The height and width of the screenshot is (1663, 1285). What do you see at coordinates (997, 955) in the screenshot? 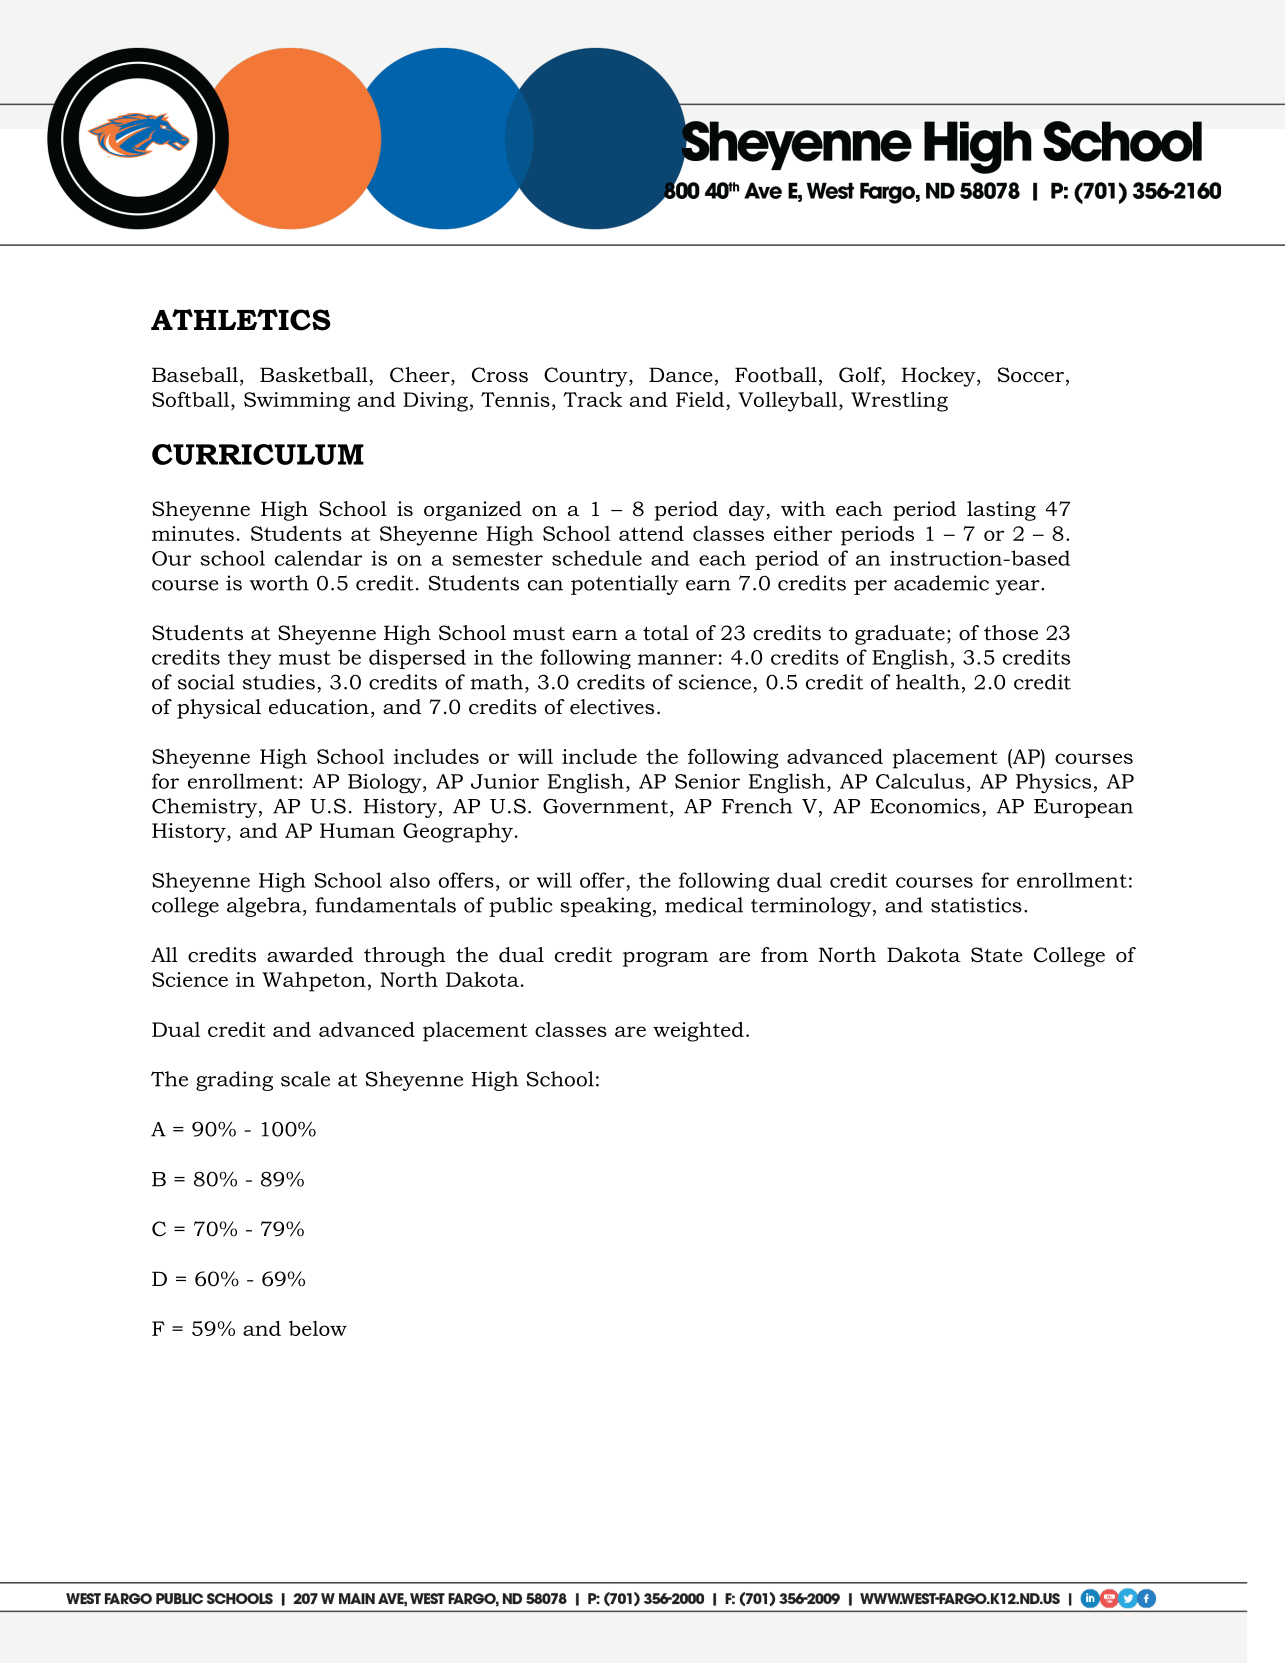
I see `State` at bounding box center [997, 955].
